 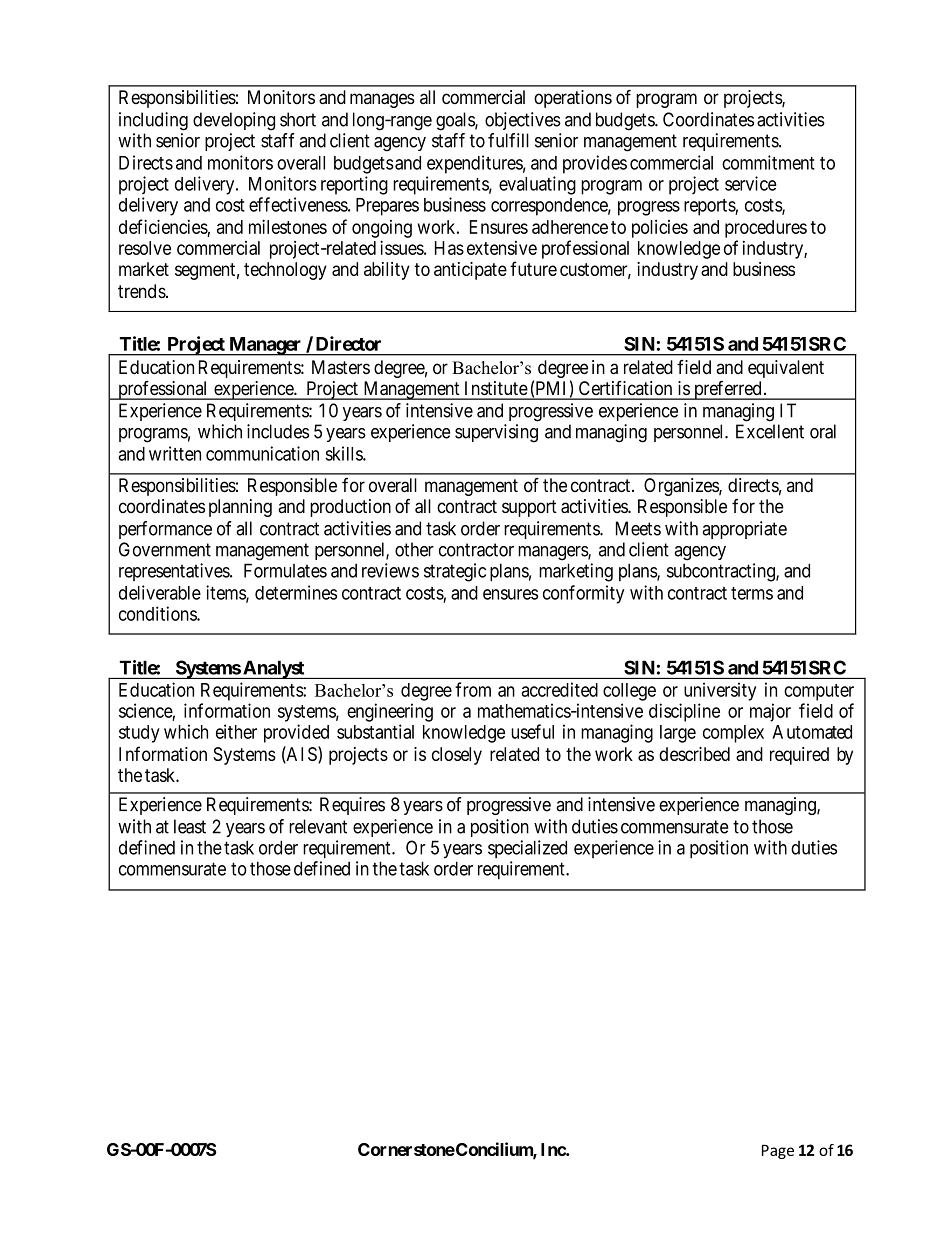 What do you see at coordinates (778, 1151) in the page?
I see `Page` at bounding box center [778, 1151].
